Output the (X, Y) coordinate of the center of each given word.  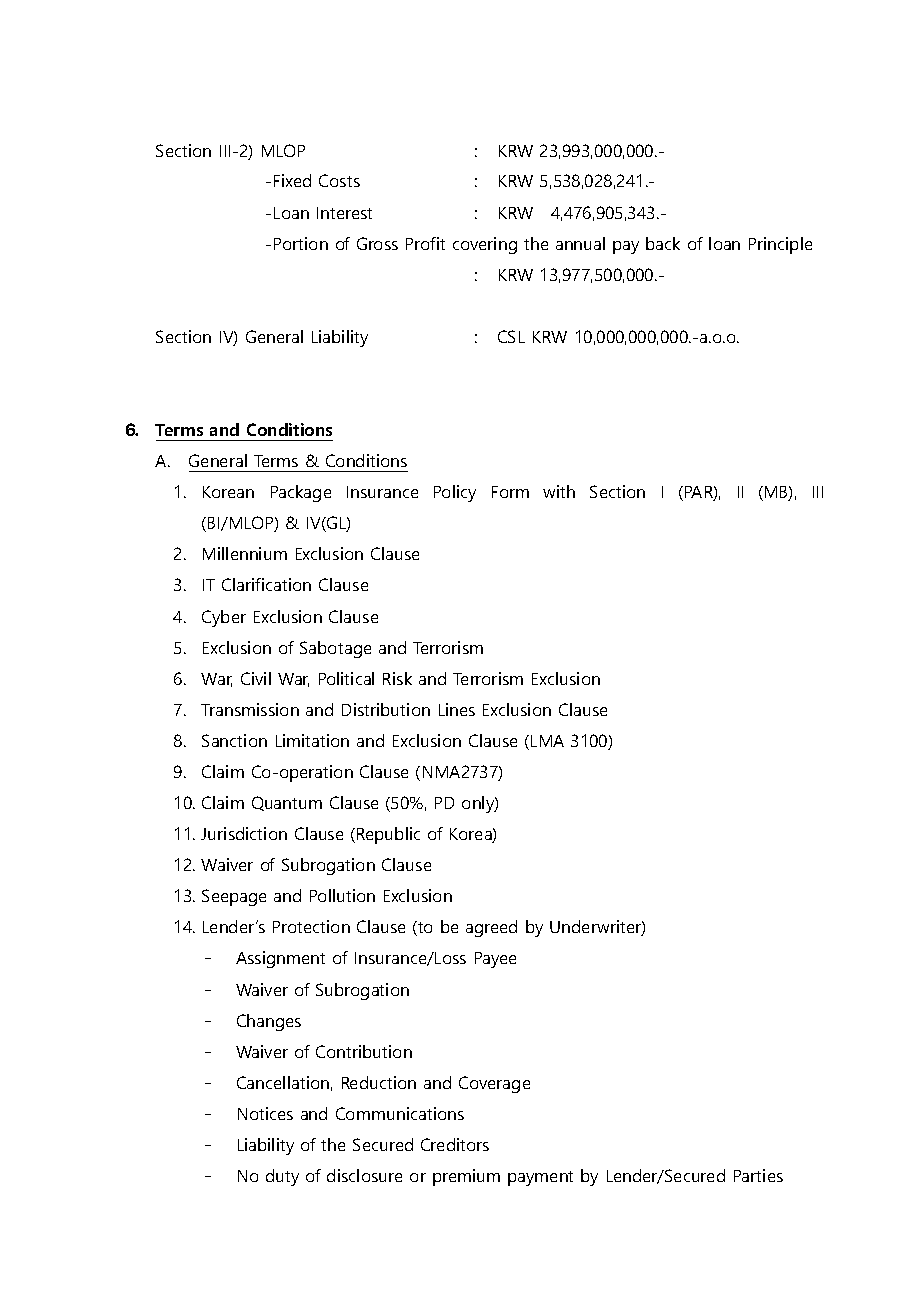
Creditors (455, 1144)
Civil (256, 678)
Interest (344, 213)
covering (485, 245)
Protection (311, 926)
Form (510, 492)
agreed (491, 928)
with (559, 491)
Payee (495, 960)
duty (282, 1177)
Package (301, 493)
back (663, 243)
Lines (457, 709)
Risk (397, 678)
